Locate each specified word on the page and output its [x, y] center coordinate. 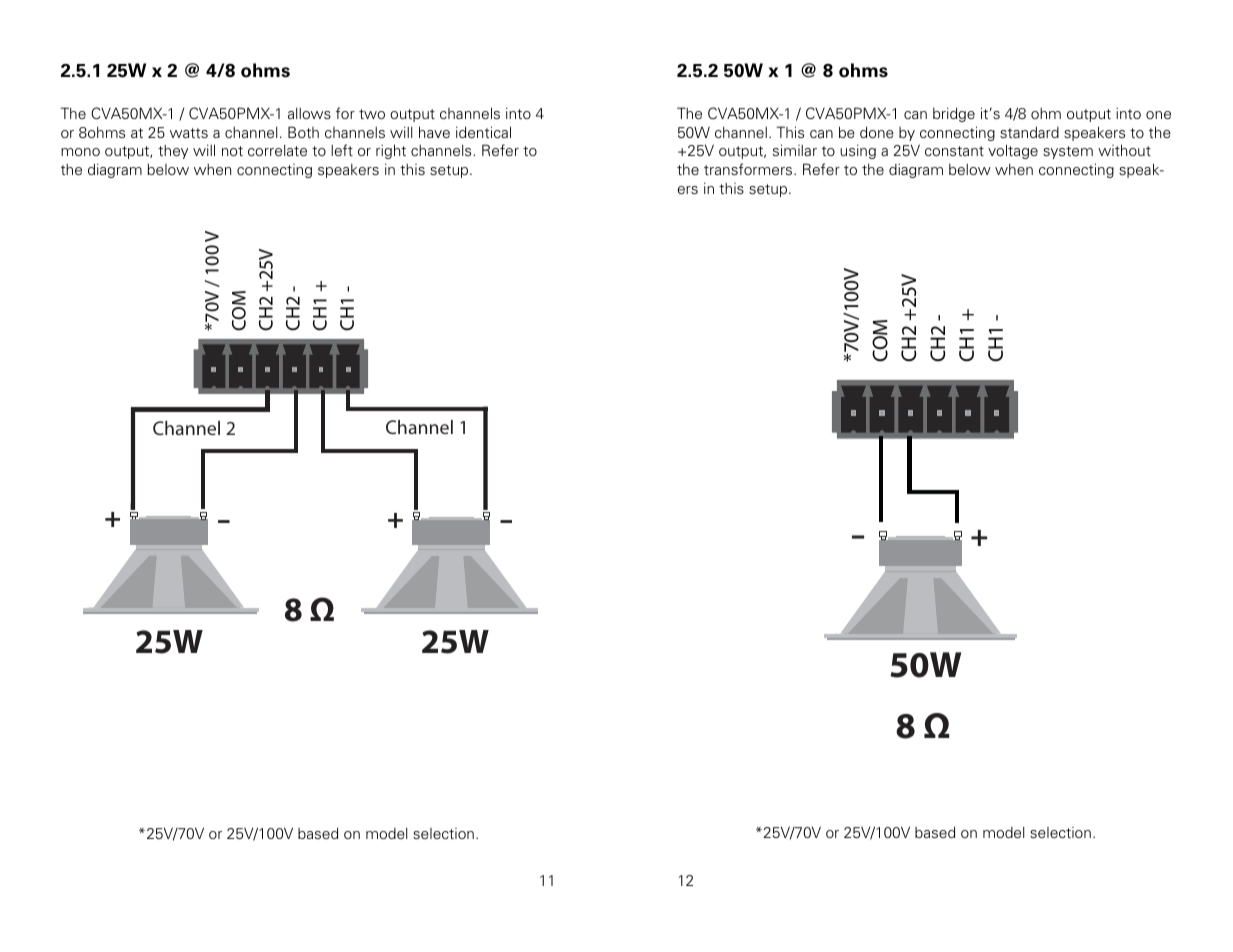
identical [483, 132]
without [1124, 150]
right [391, 151]
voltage [1013, 151]
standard [1029, 132]
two [372, 114]
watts [189, 133]
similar [795, 150]
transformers [749, 169]
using [858, 151]
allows [309, 113]
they [173, 152]
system [1068, 152]
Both [303, 132]
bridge [954, 114]
